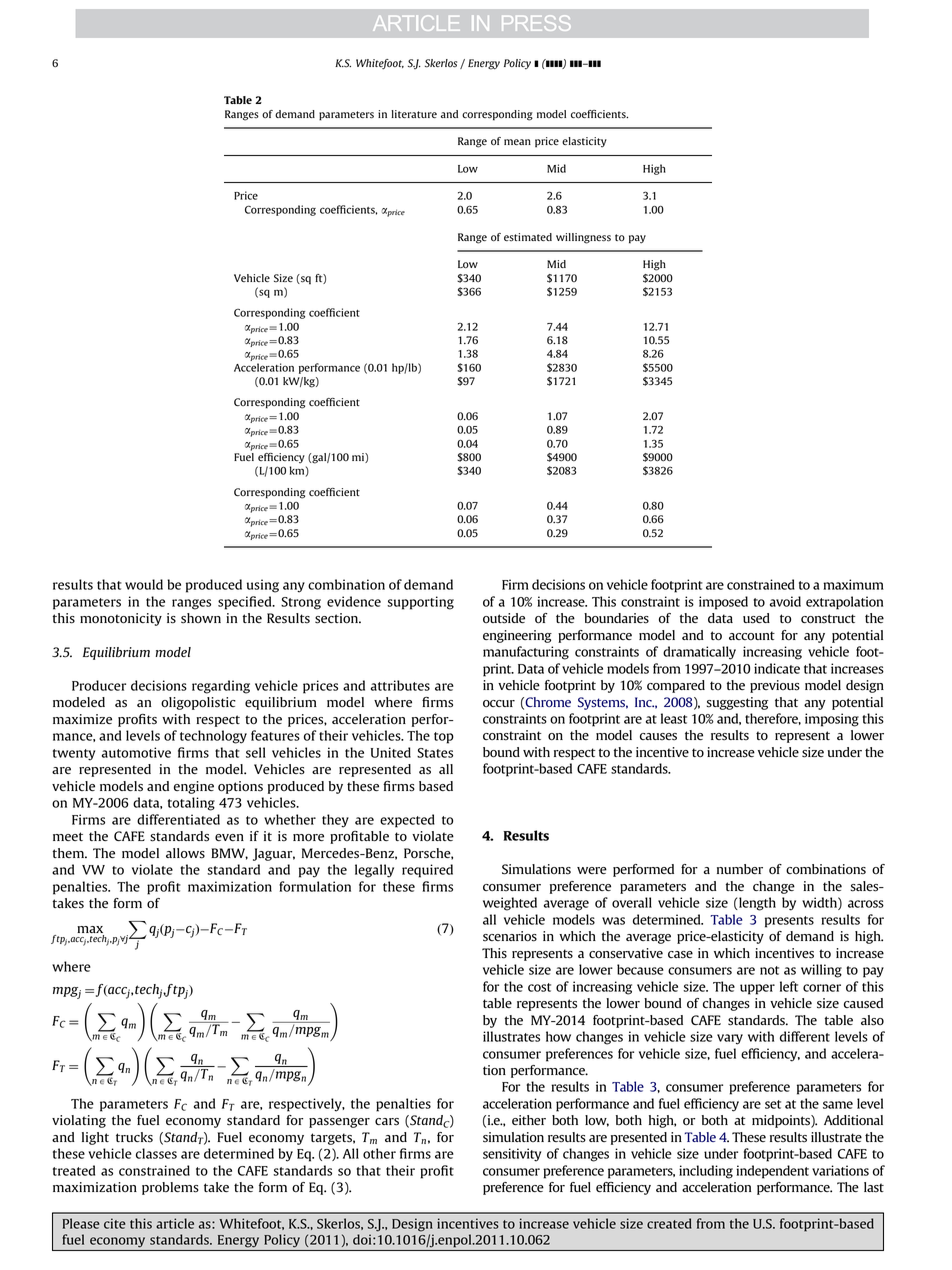 This document has width=952, height=1270. What do you see at coordinates (420, 603) in the document?
I see `supporting` at bounding box center [420, 603].
